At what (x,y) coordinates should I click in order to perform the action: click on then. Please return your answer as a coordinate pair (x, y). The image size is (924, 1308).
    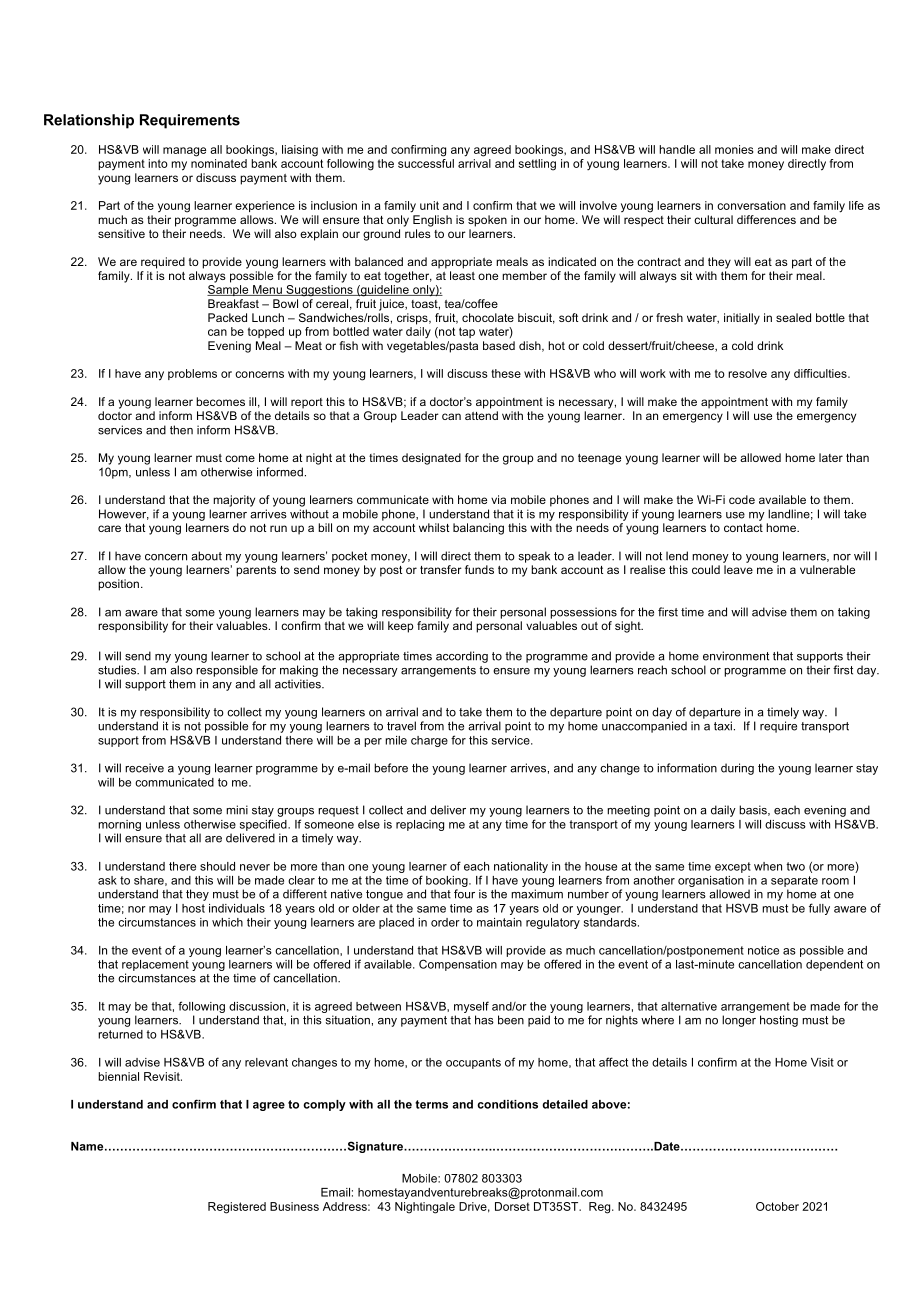
    Looking at the image, I should click on (181, 430).
